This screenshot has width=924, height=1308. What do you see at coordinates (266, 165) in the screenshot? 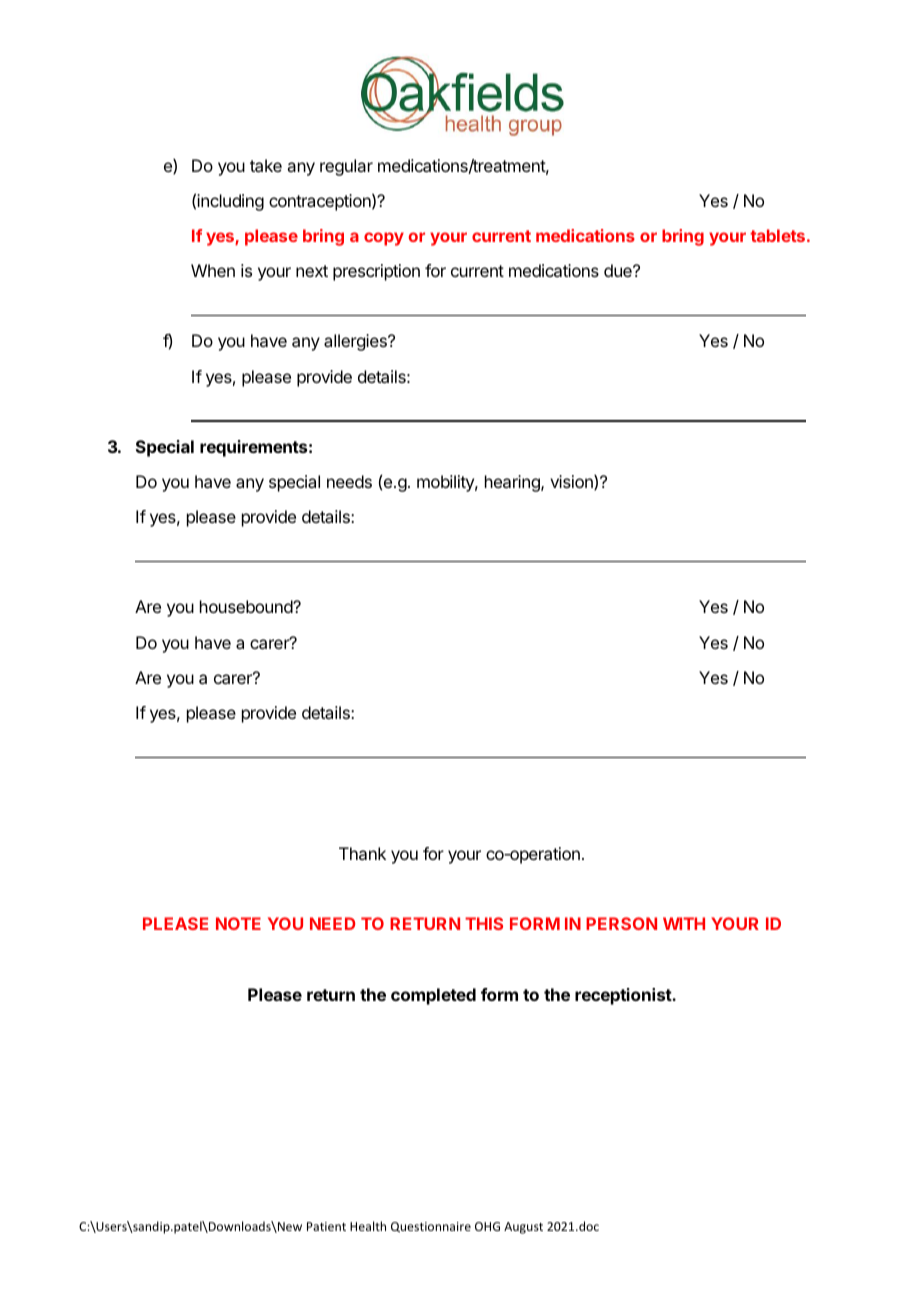
I see `take` at bounding box center [266, 165].
